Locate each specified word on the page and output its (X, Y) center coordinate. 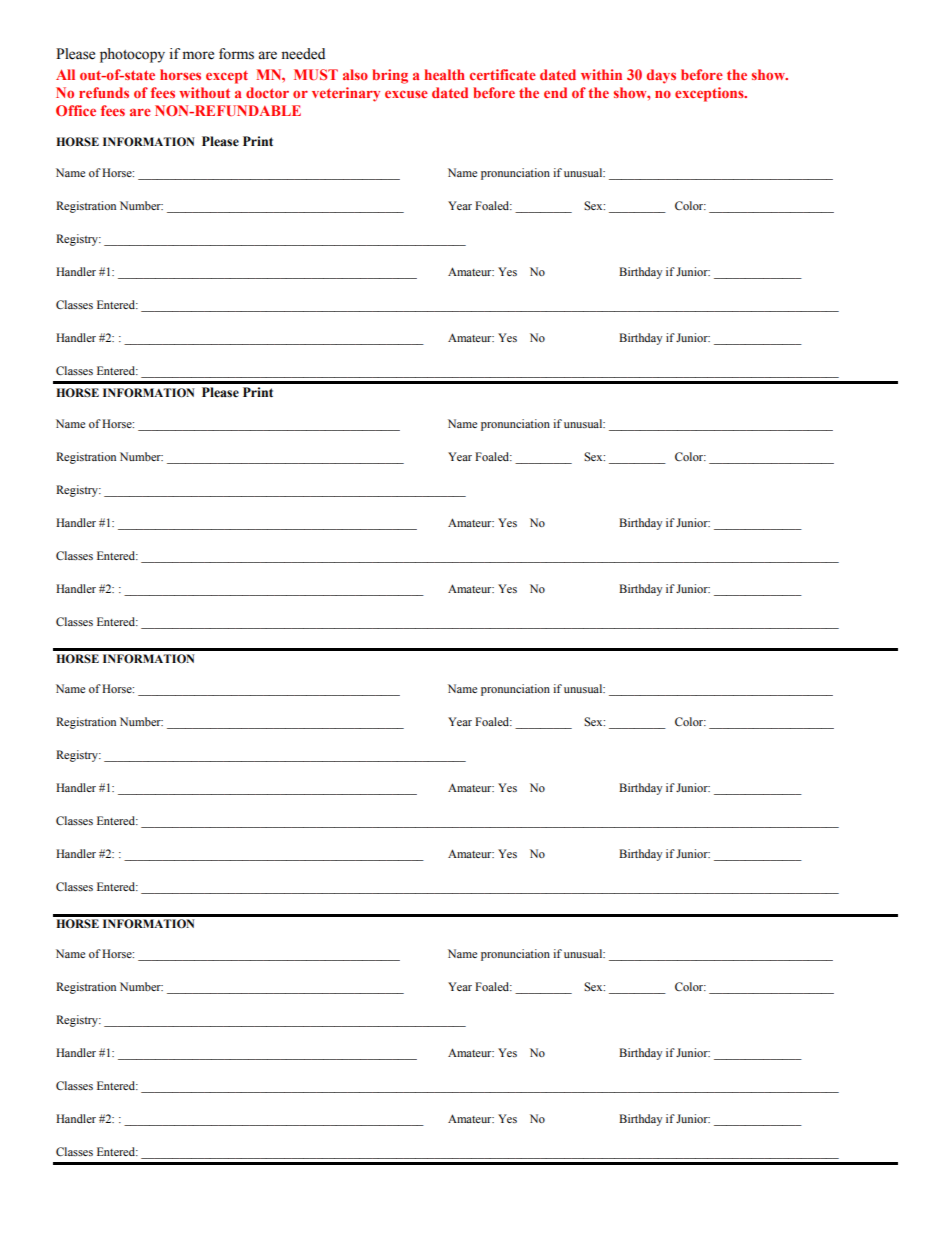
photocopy (132, 55)
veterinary (346, 94)
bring (390, 76)
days (661, 76)
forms (236, 54)
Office (76, 110)
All (65, 74)
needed (303, 54)
